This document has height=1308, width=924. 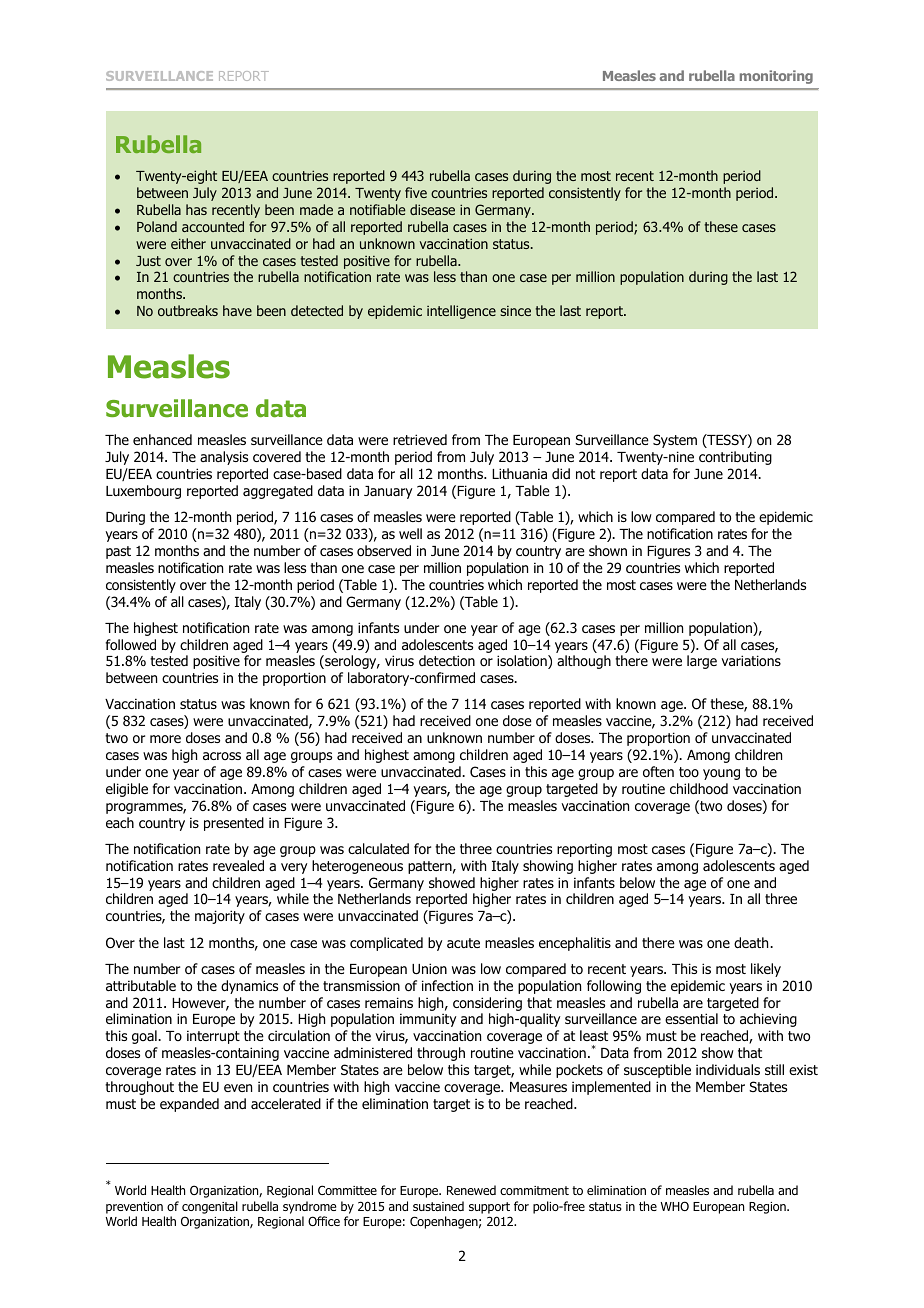 What do you see at coordinates (721, 774) in the document?
I see `young` at bounding box center [721, 774].
